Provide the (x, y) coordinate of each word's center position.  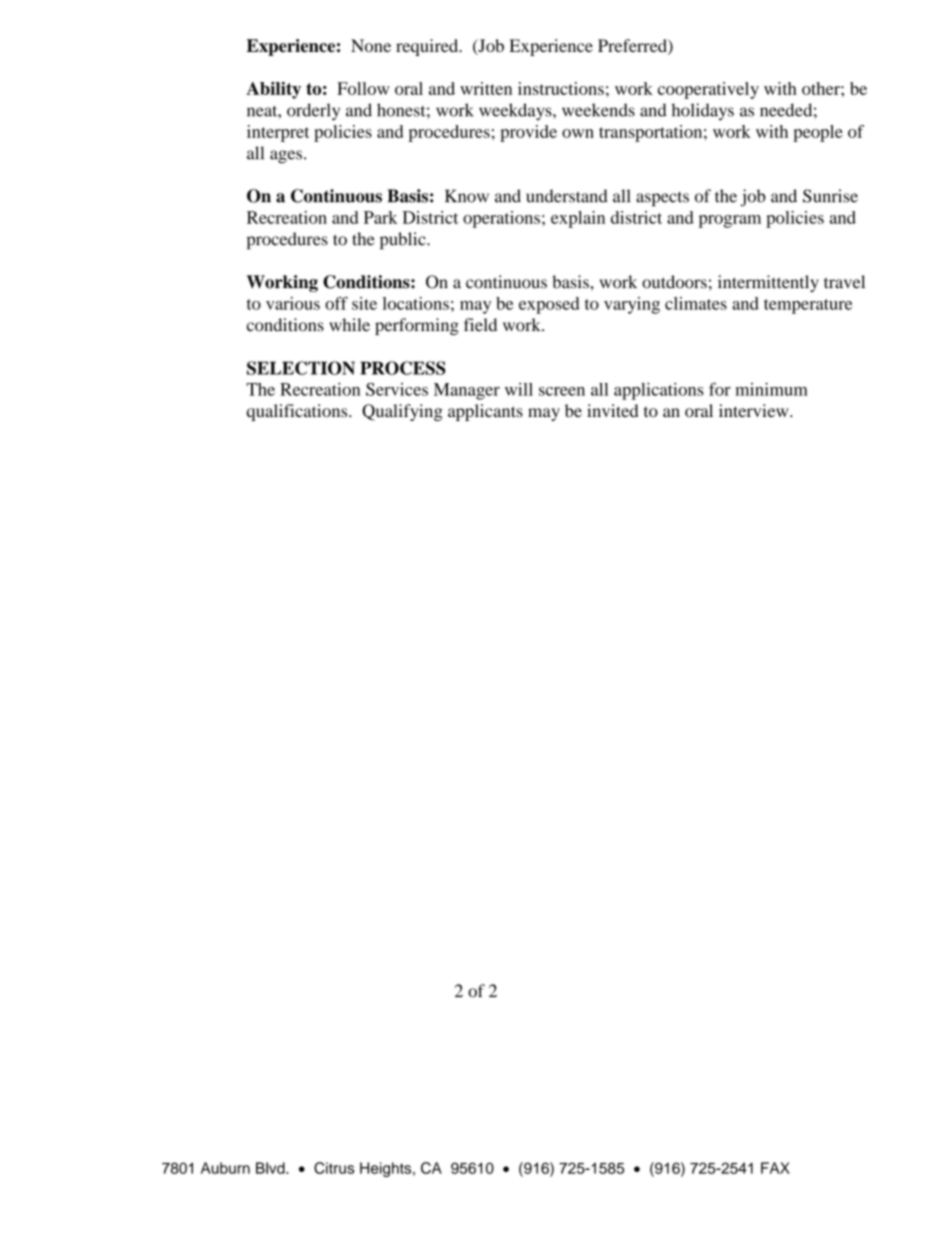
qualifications (298, 412)
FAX (775, 1168)
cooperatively (708, 90)
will (519, 389)
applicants (485, 412)
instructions (561, 88)
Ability (273, 90)
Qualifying (402, 412)
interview (755, 410)
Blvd (271, 1168)
